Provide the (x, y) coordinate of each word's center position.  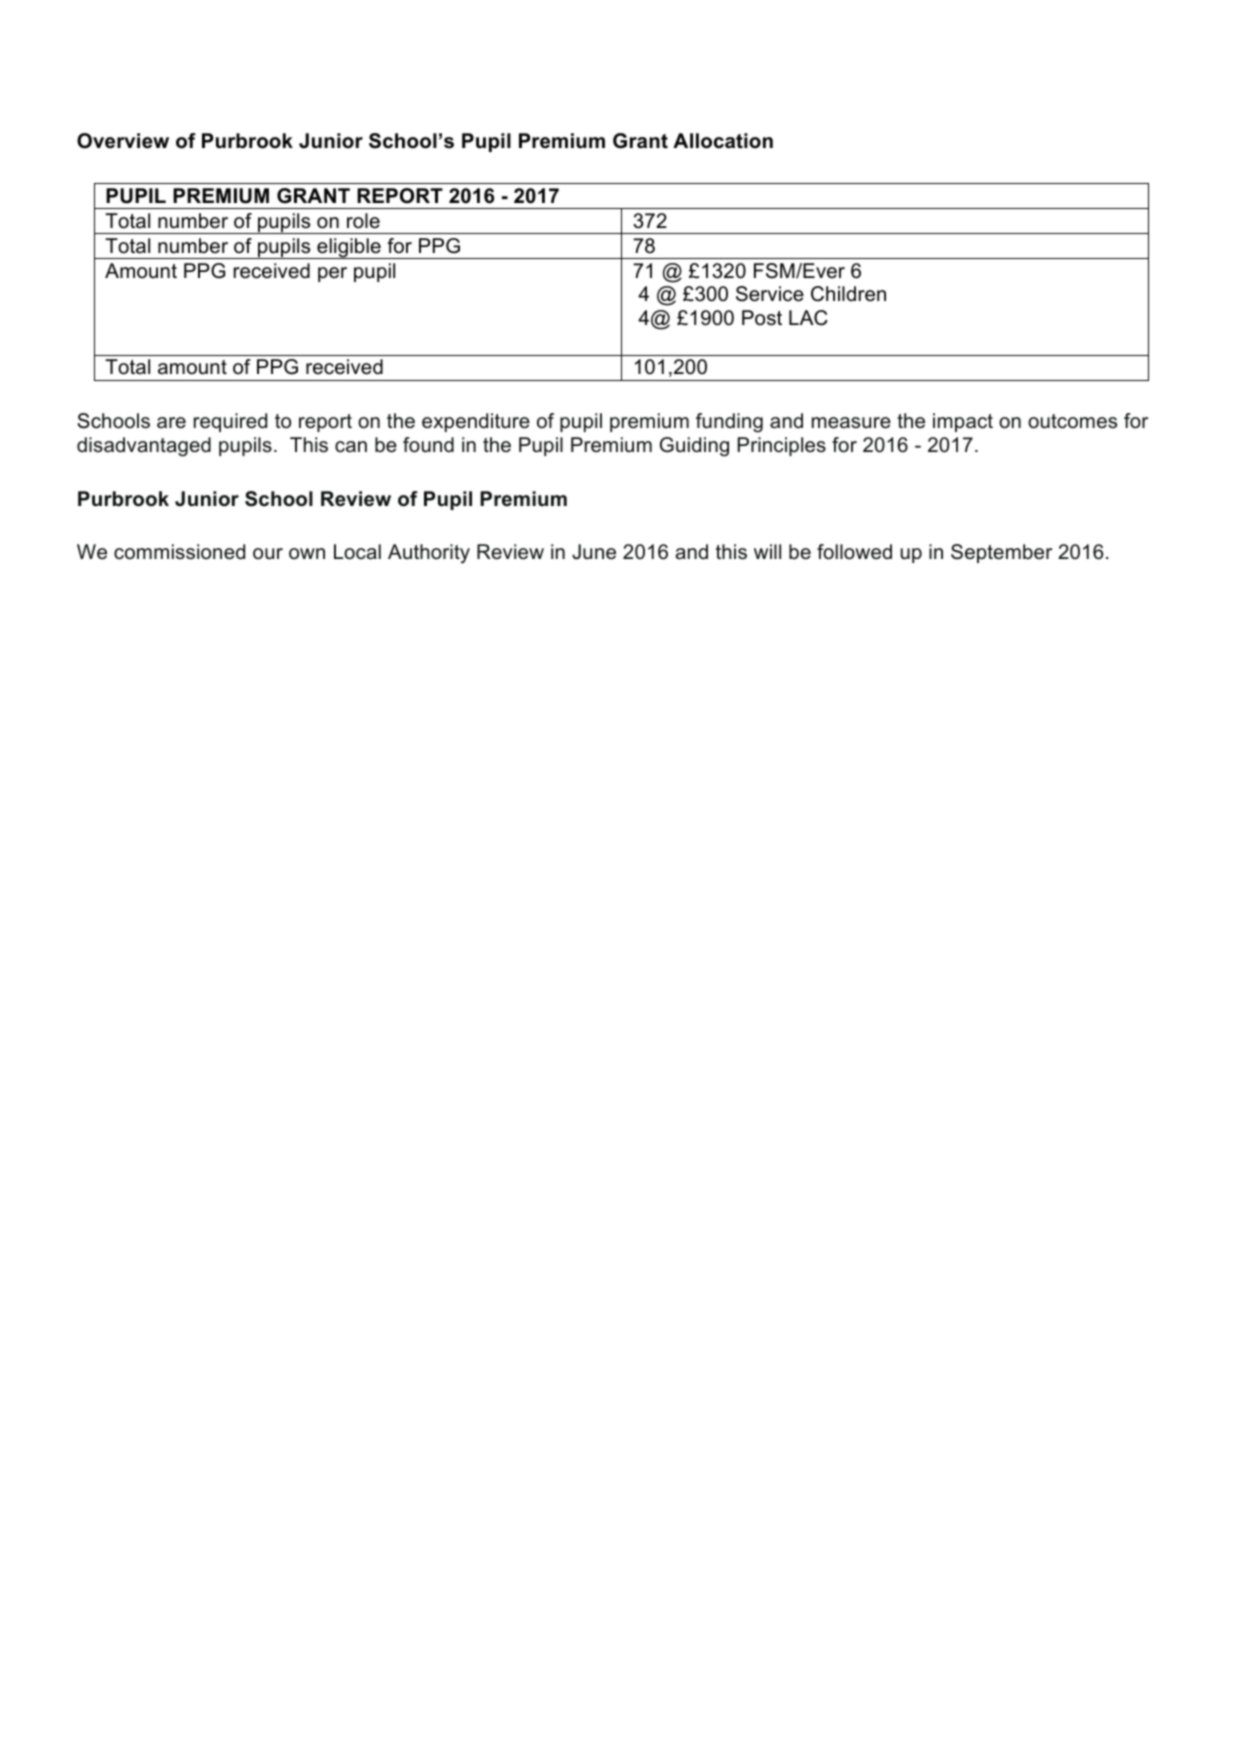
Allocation (723, 141)
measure (851, 423)
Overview (123, 141)
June (594, 552)
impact (963, 422)
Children (848, 294)
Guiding (694, 447)
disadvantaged (144, 447)
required (230, 422)
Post (762, 318)
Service (770, 294)
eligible (349, 248)
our (268, 553)
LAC (808, 318)
